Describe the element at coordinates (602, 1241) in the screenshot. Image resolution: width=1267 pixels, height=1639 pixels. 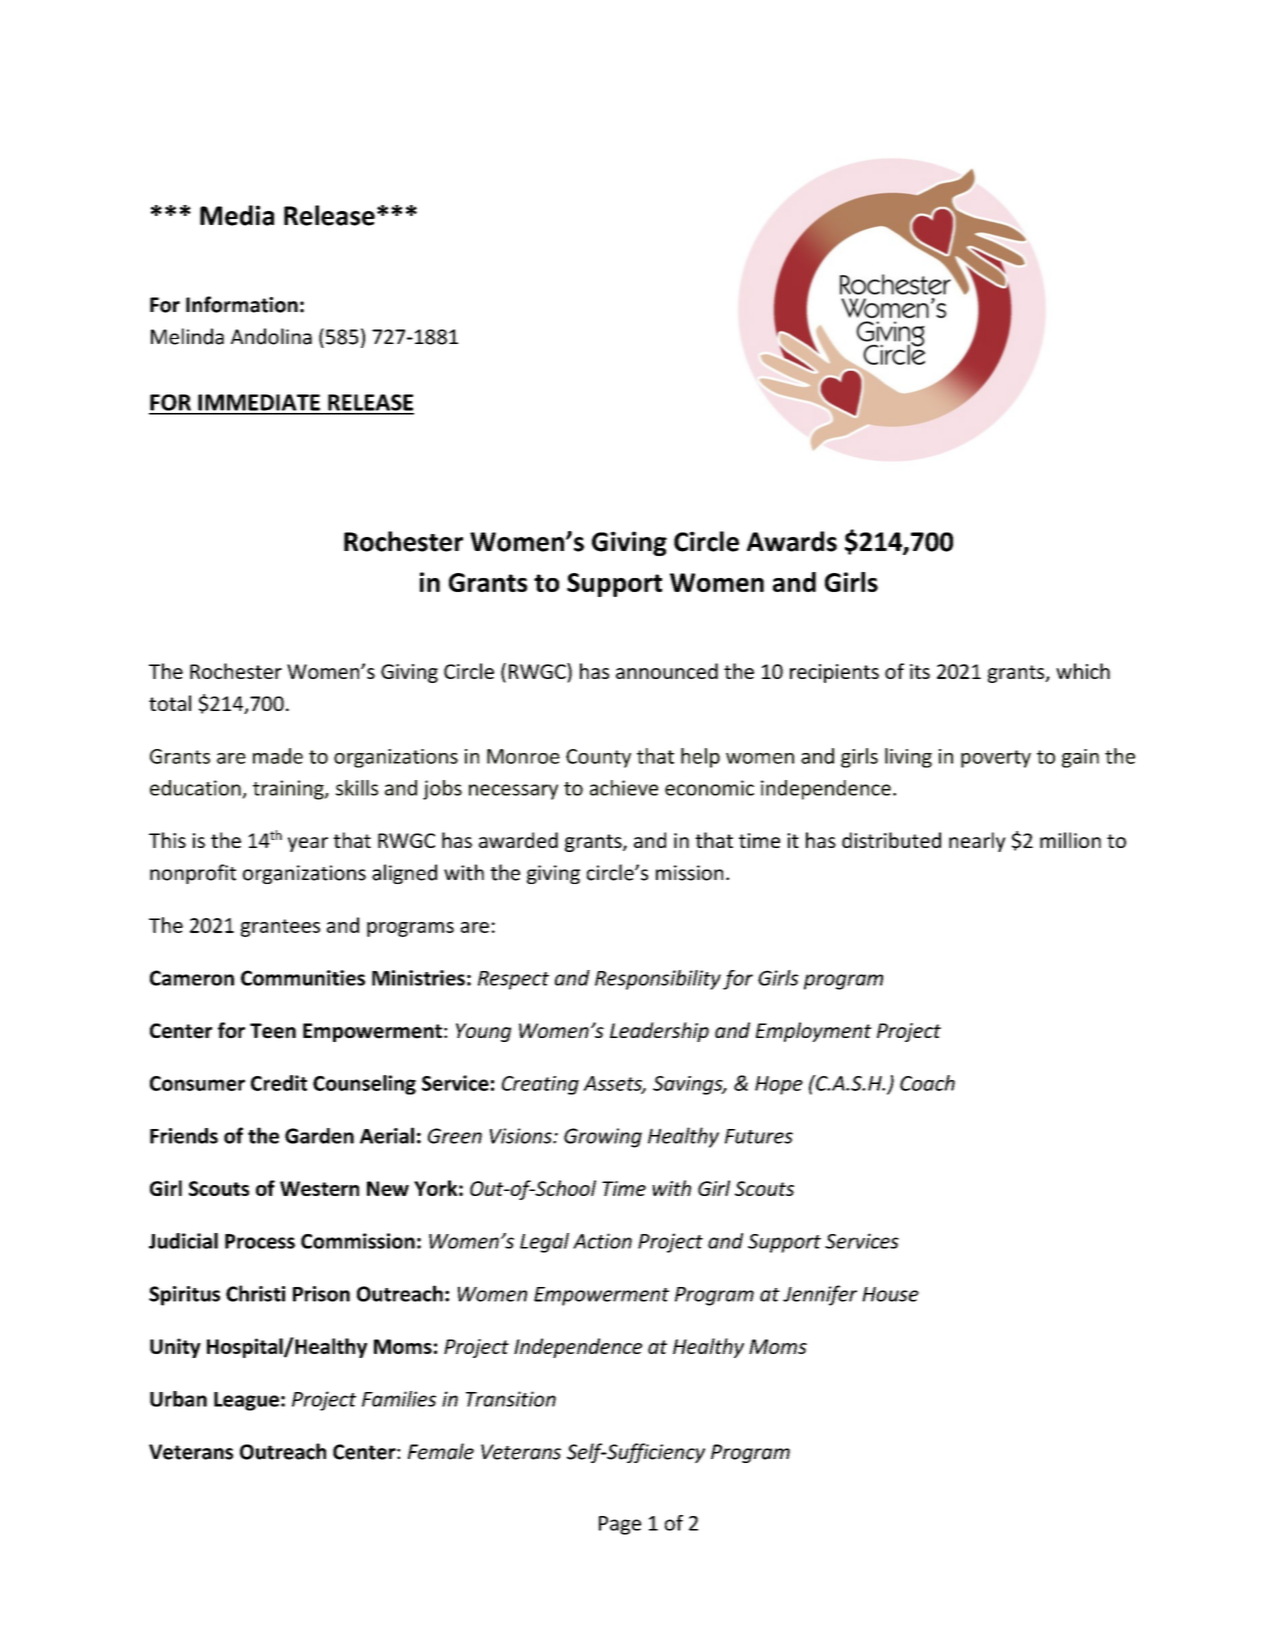
I see `Action` at that location.
